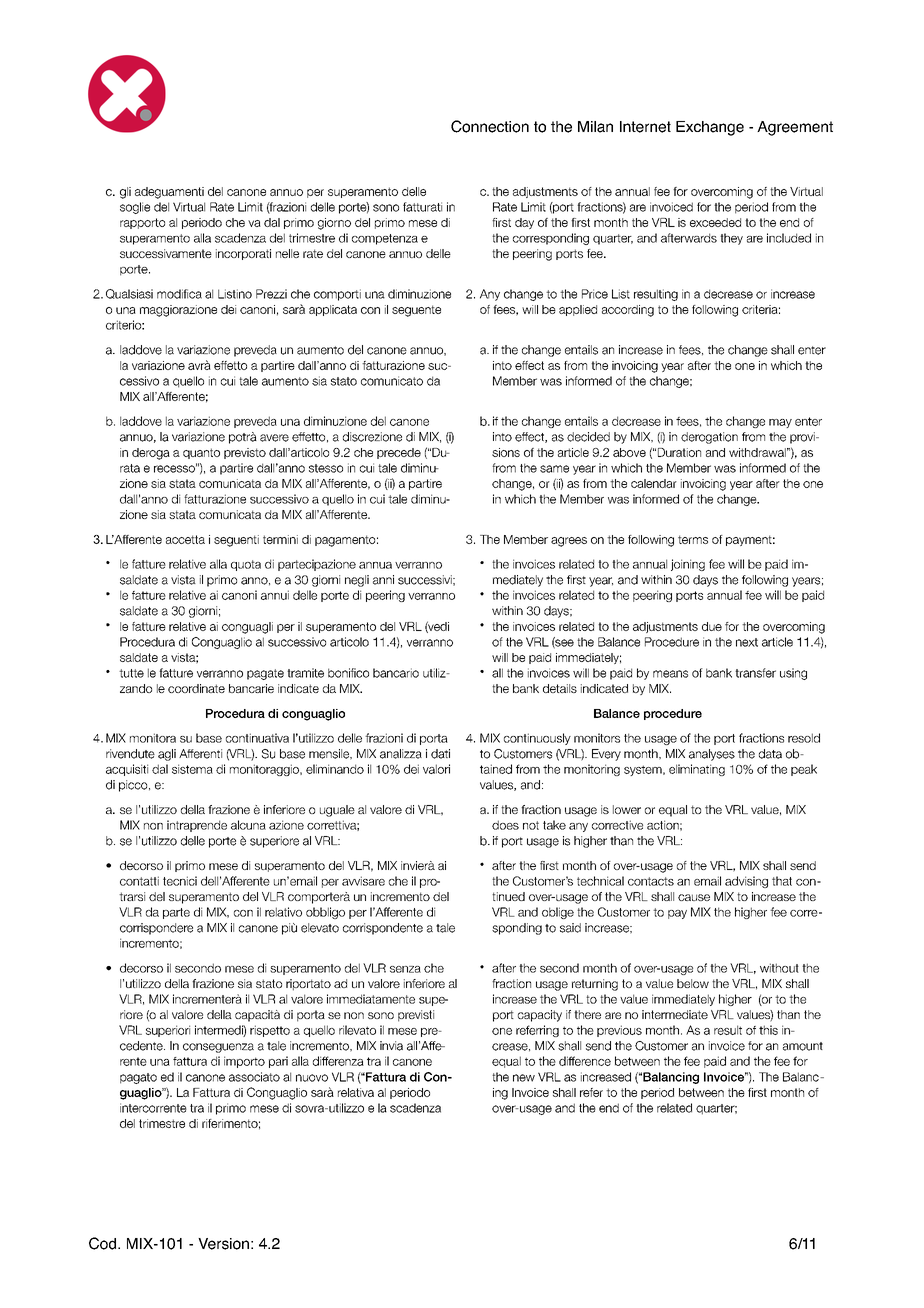 The height and width of the document is (1308, 924). What do you see at coordinates (746, 882) in the document?
I see `advising` at bounding box center [746, 882].
